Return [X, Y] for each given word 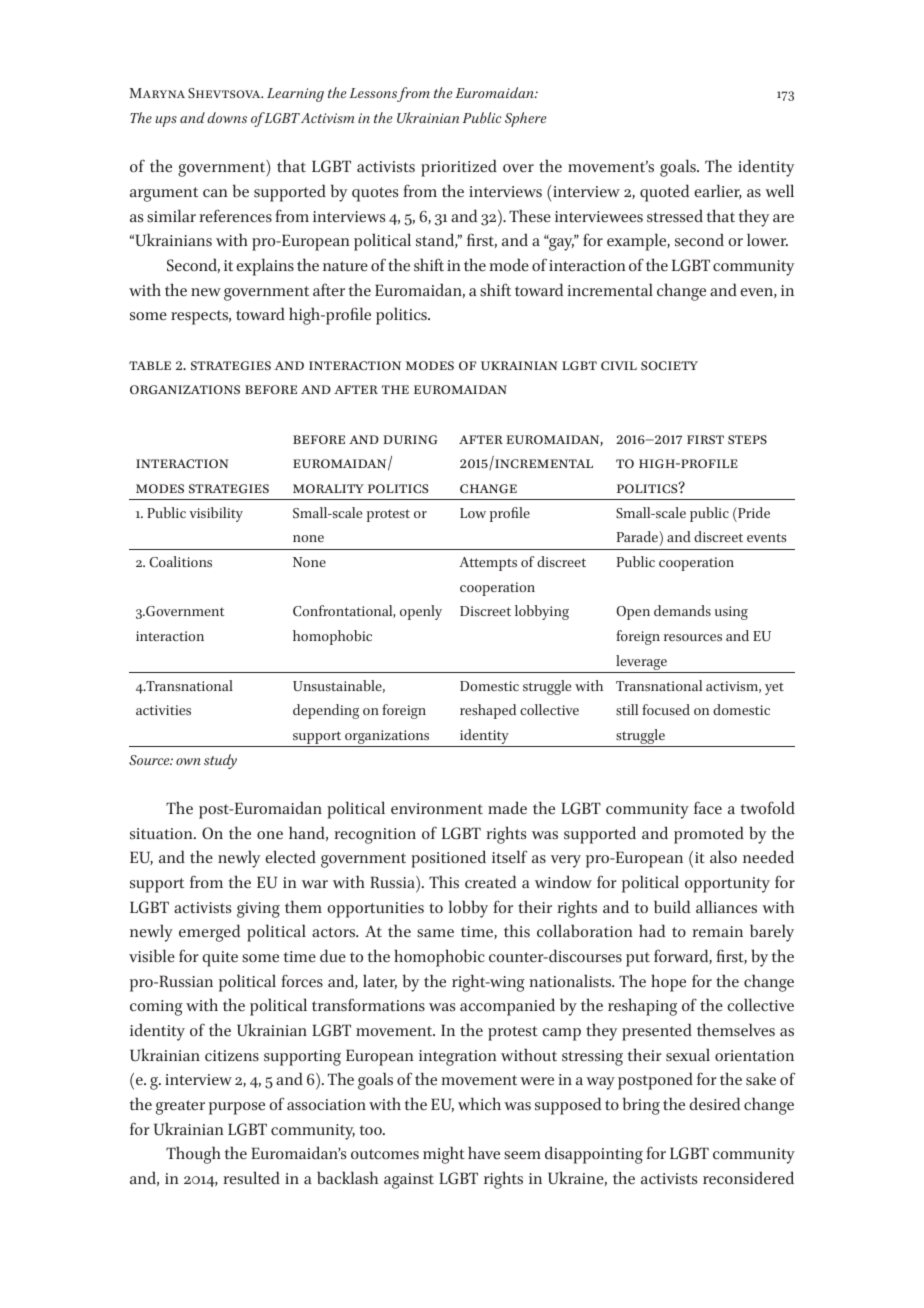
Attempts [488, 564]
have [484, 1152]
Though [193, 1155]
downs [227, 117]
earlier [718, 191]
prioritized [459, 168]
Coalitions [180, 561]
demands [682, 610]
